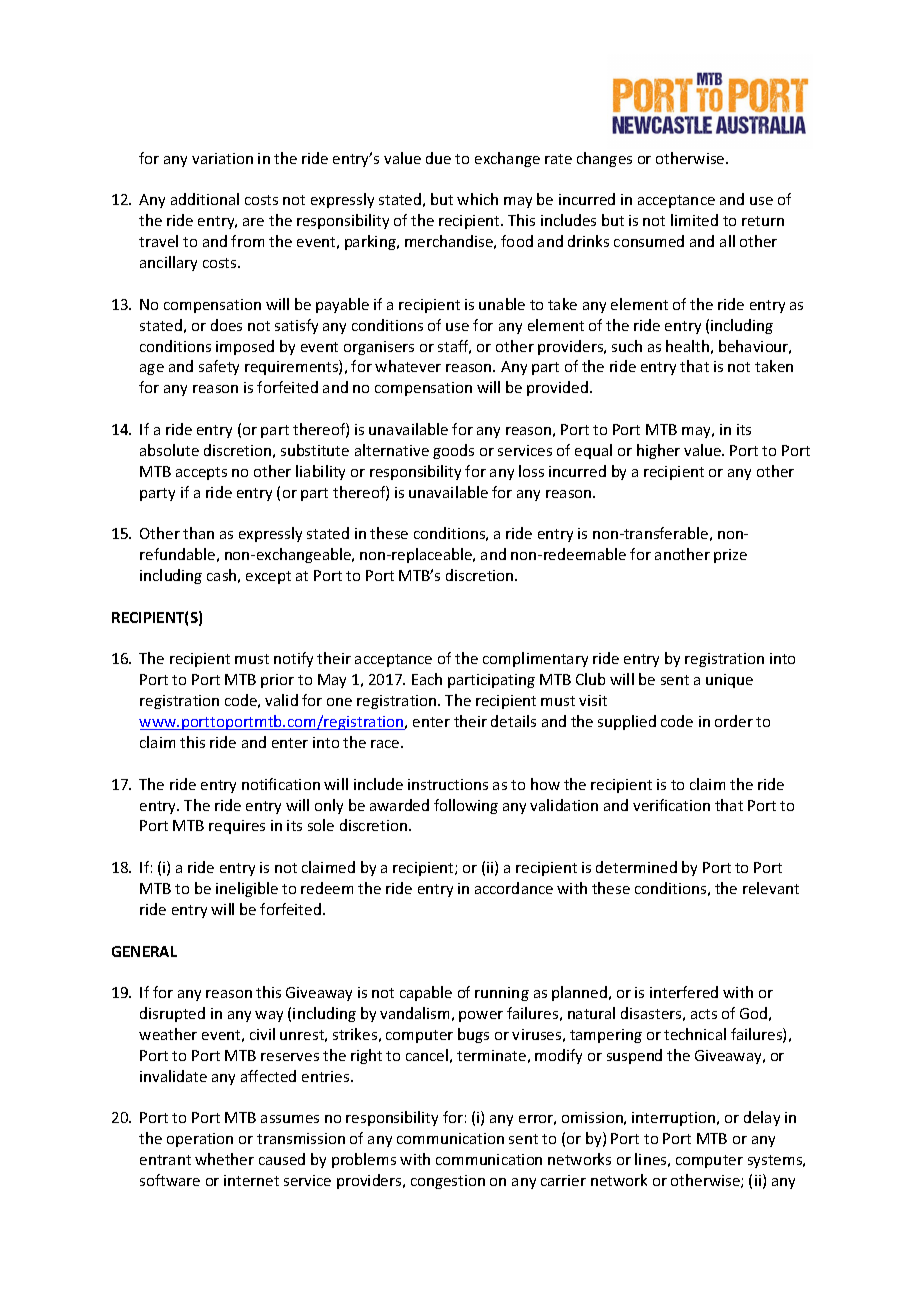  Describe the element at coordinates (237, 827) in the document. I see `requires` at that location.
